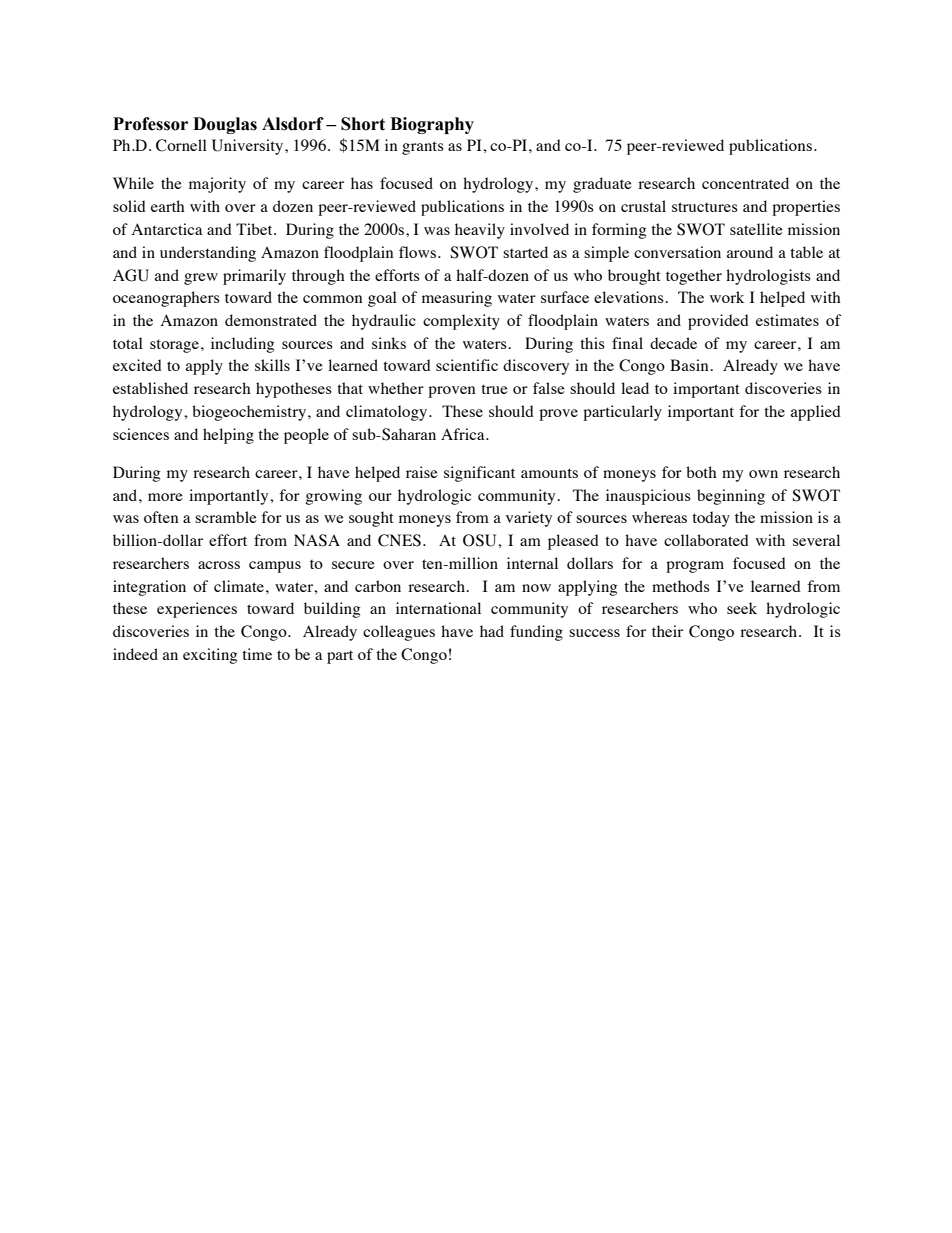 The width and height of the screenshot is (952, 1233). What do you see at coordinates (689, 365) in the screenshot?
I see `Basin` at bounding box center [689, 365].
